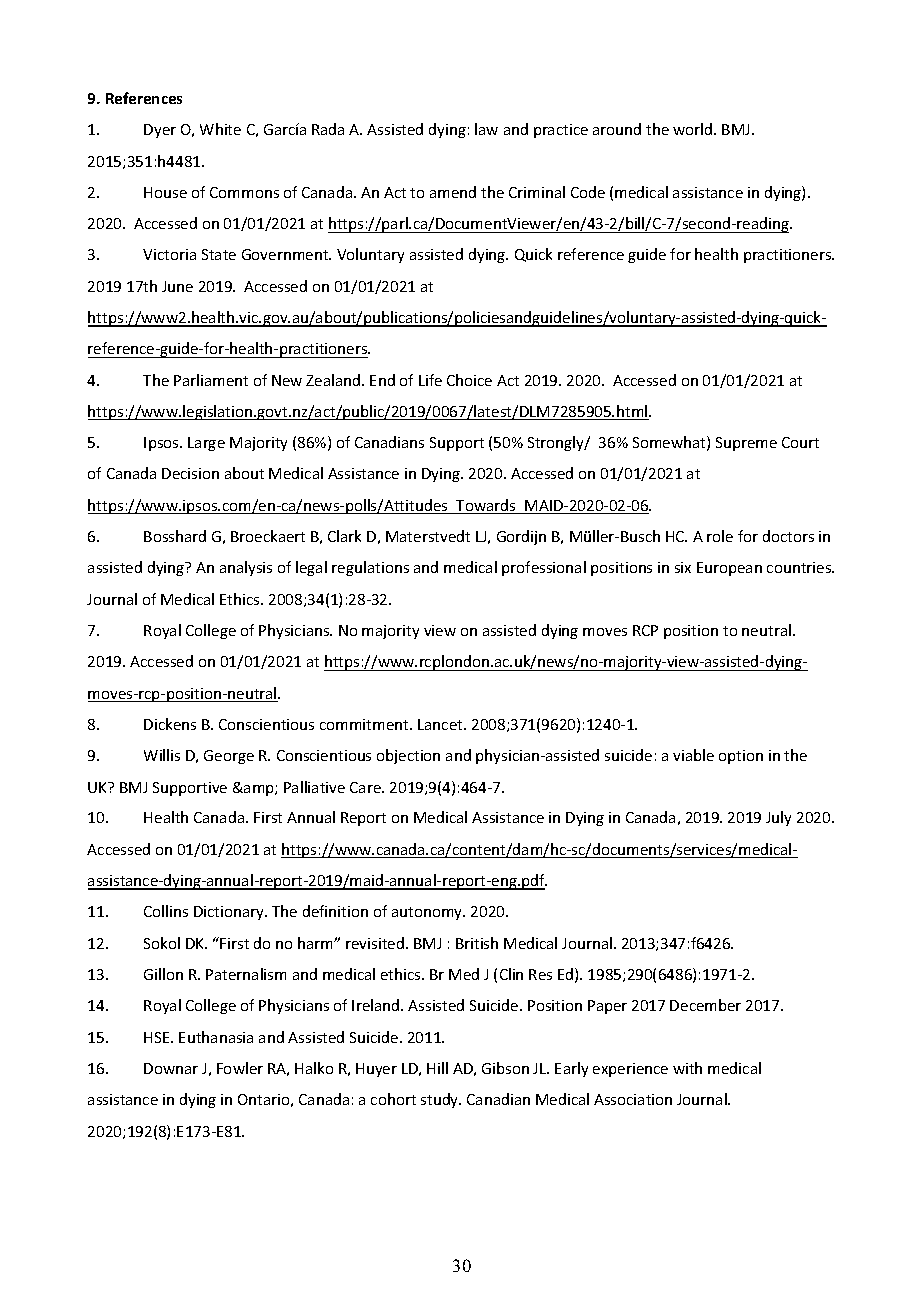 This image has width=924, height=1308. Describe the element at coordinates (746, 444) in the image. I see `Supreme` at that location.
